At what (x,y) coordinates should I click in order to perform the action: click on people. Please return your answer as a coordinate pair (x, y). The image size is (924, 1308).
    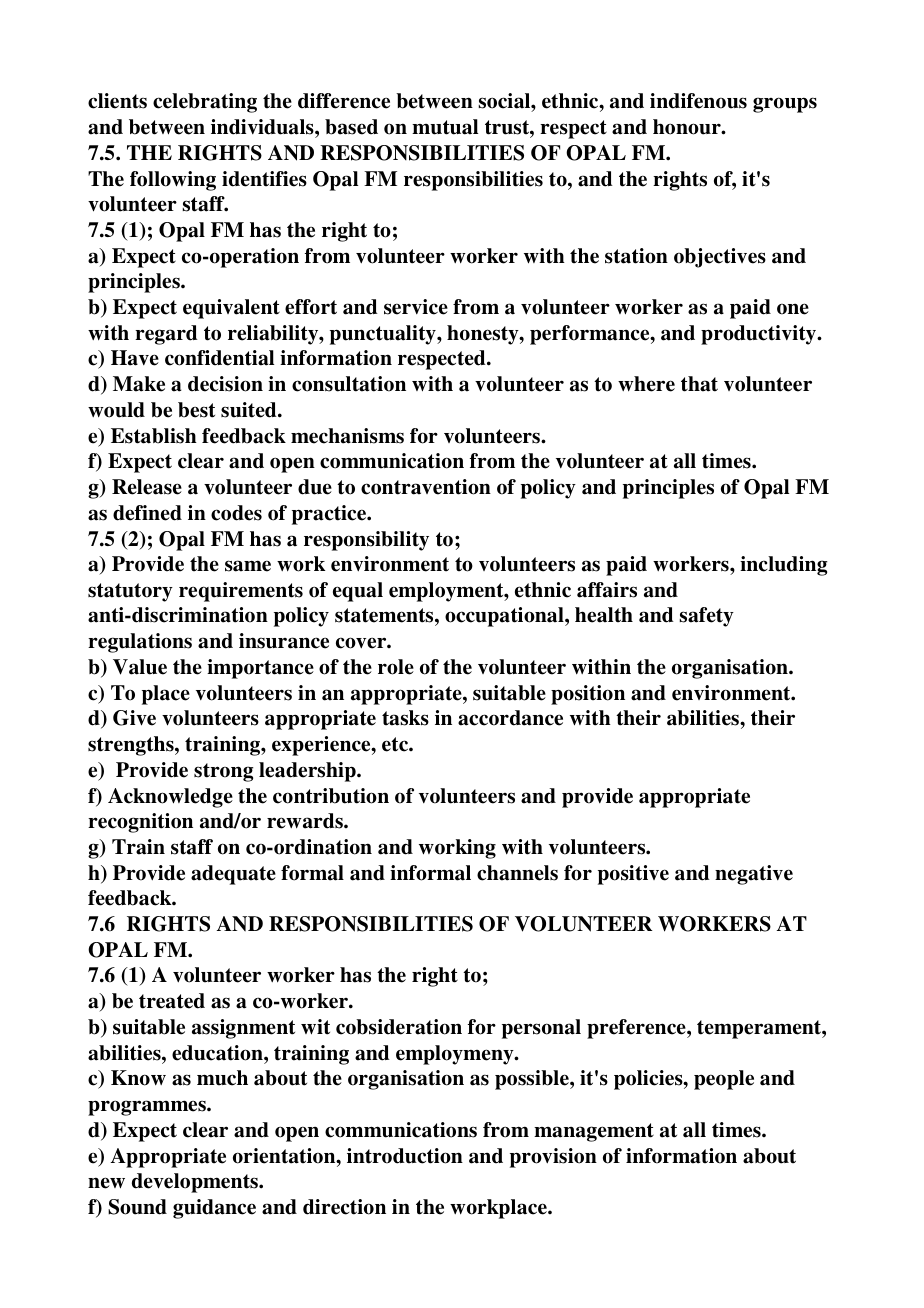
    Looking at the image, I should click on (724, 1080).
